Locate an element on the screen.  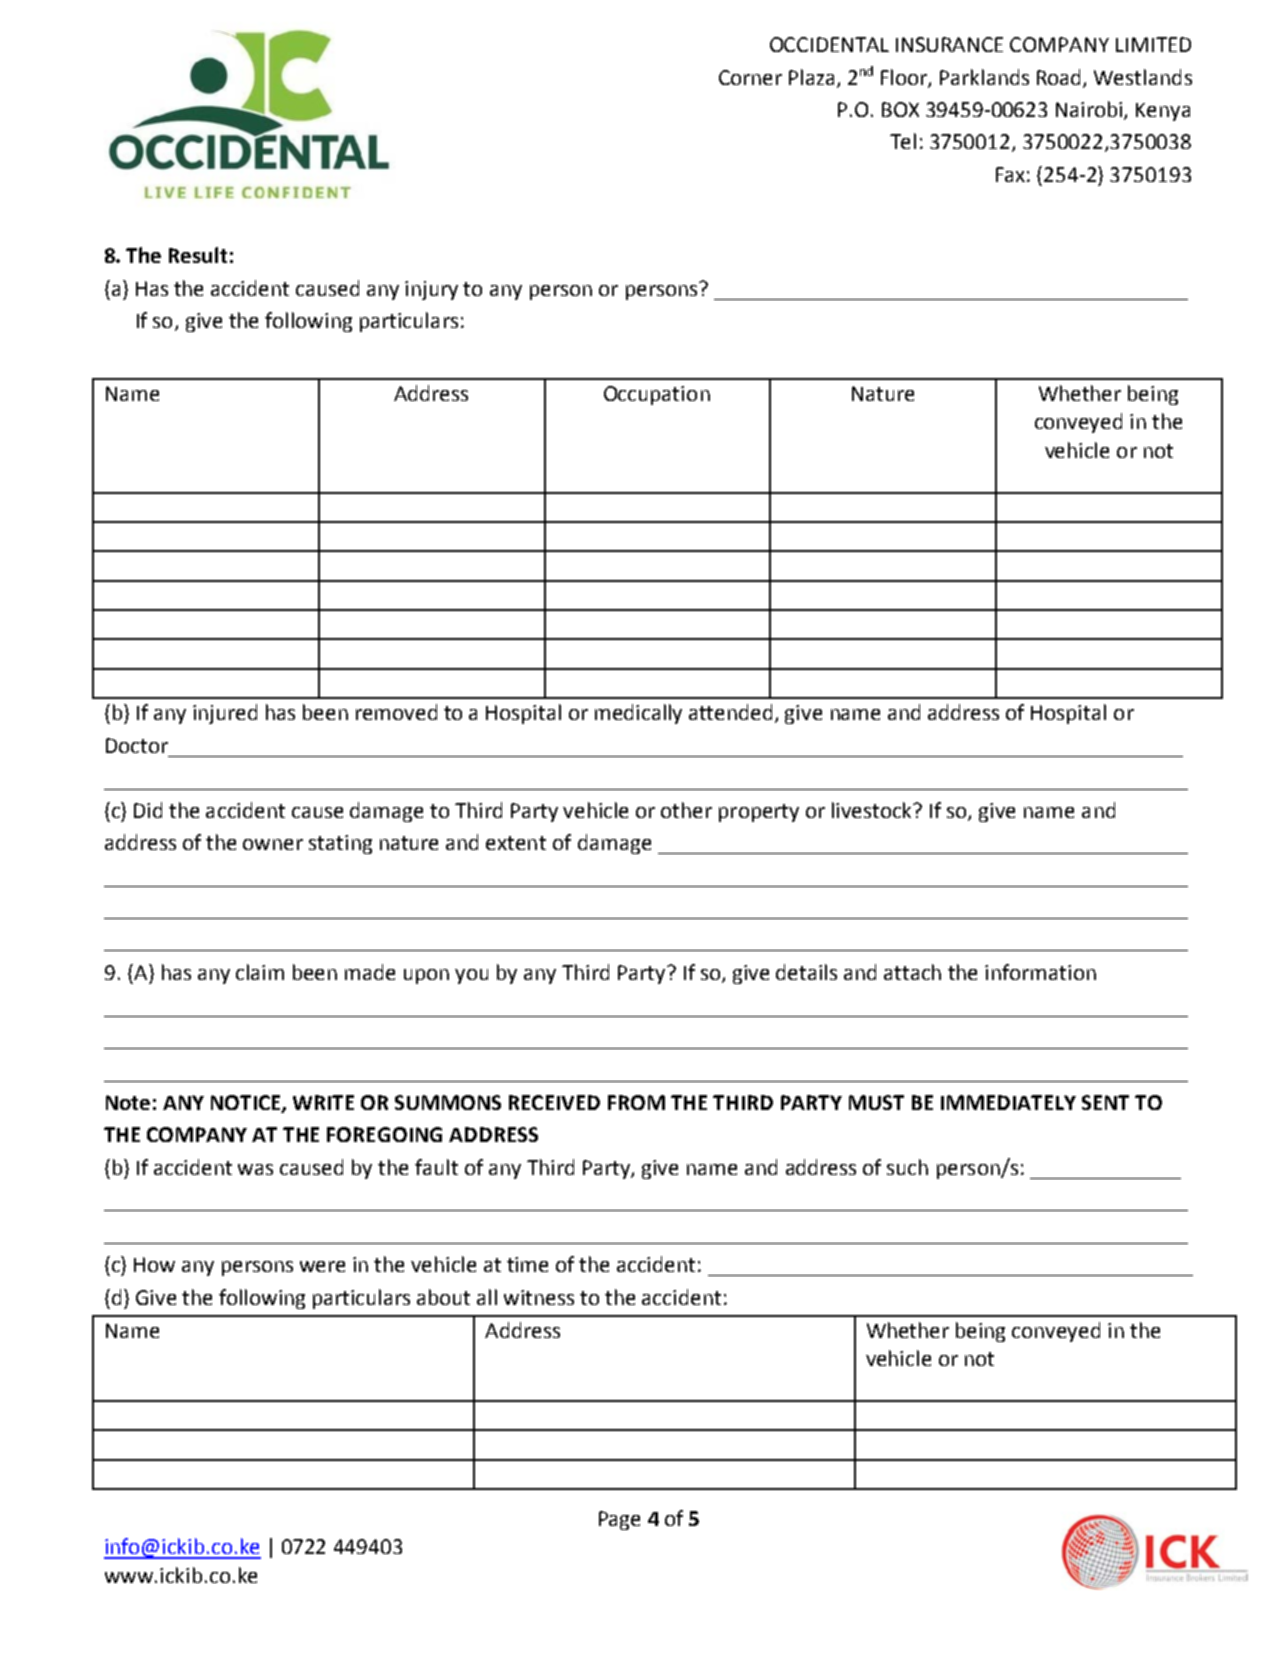
injured is located at coordinates (225, 714).
